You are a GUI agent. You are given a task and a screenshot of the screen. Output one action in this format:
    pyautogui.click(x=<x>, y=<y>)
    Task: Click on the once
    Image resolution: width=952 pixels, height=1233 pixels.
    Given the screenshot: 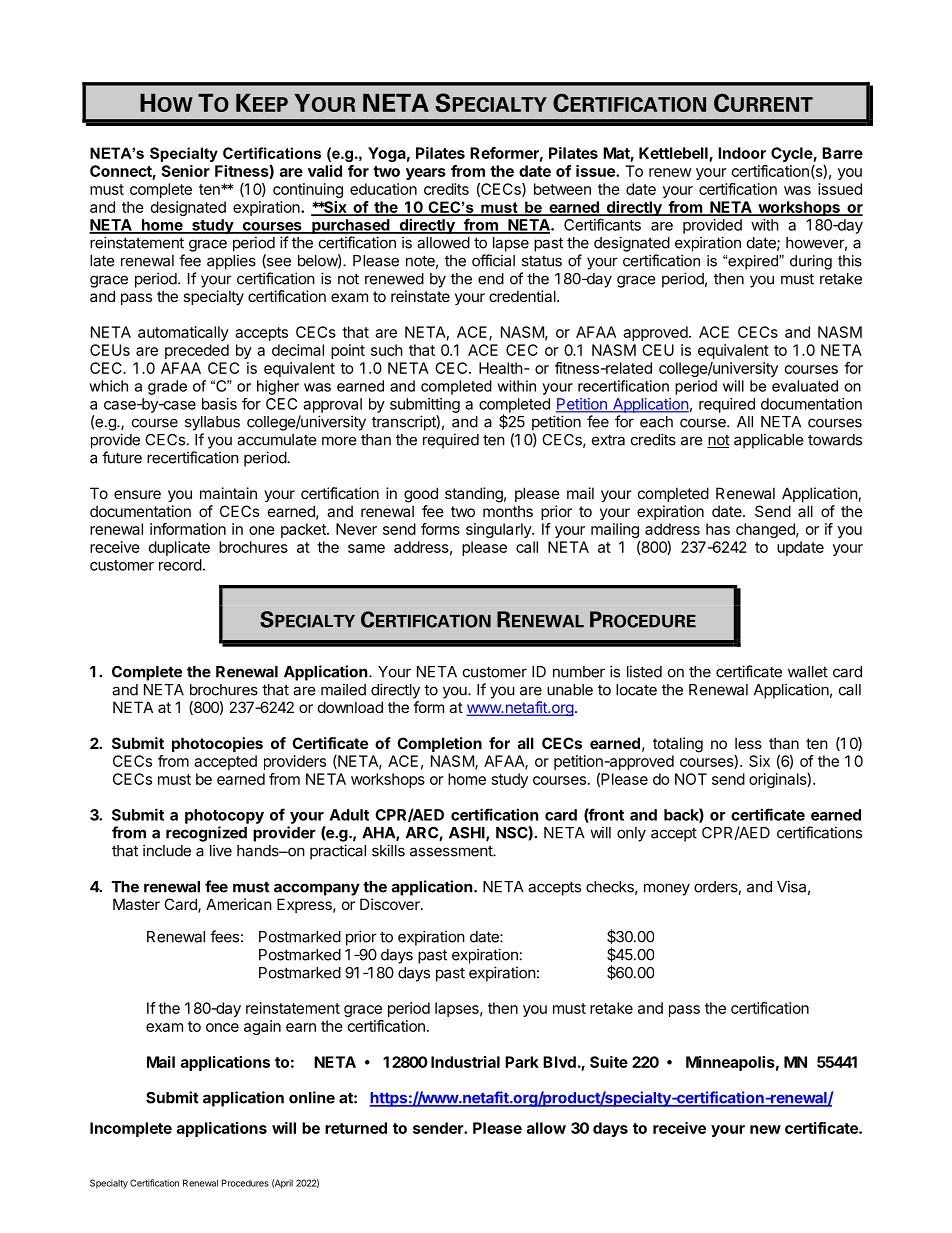 What is the action you would take?
    pyautogui.click(x=222, y=1027)
